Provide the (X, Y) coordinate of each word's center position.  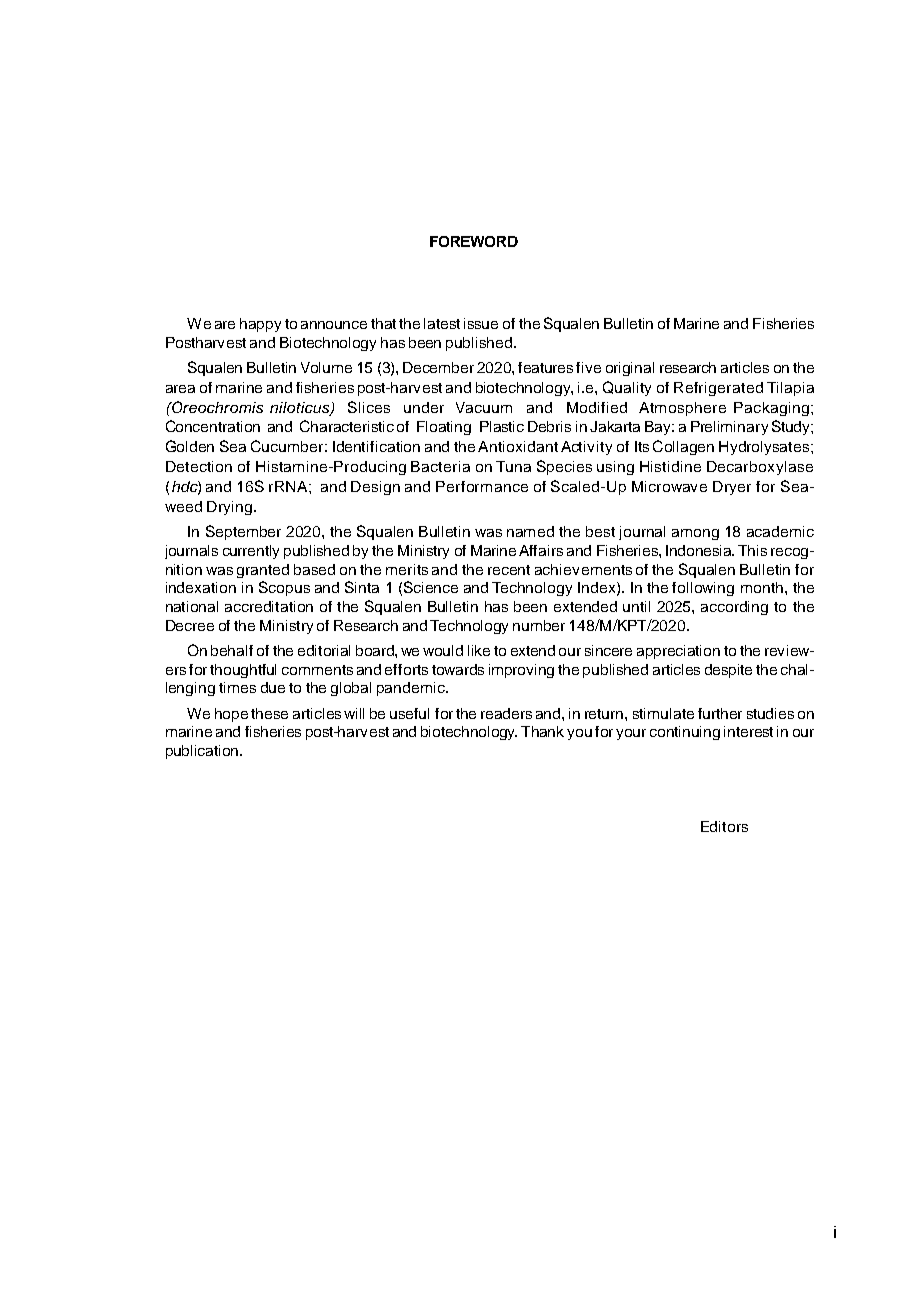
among (695, 534)
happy (260, 325)
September (243, 532)
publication (202, 752)
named (530, 531)
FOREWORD (474, 241)
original (630, 369)
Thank (542, 731)
